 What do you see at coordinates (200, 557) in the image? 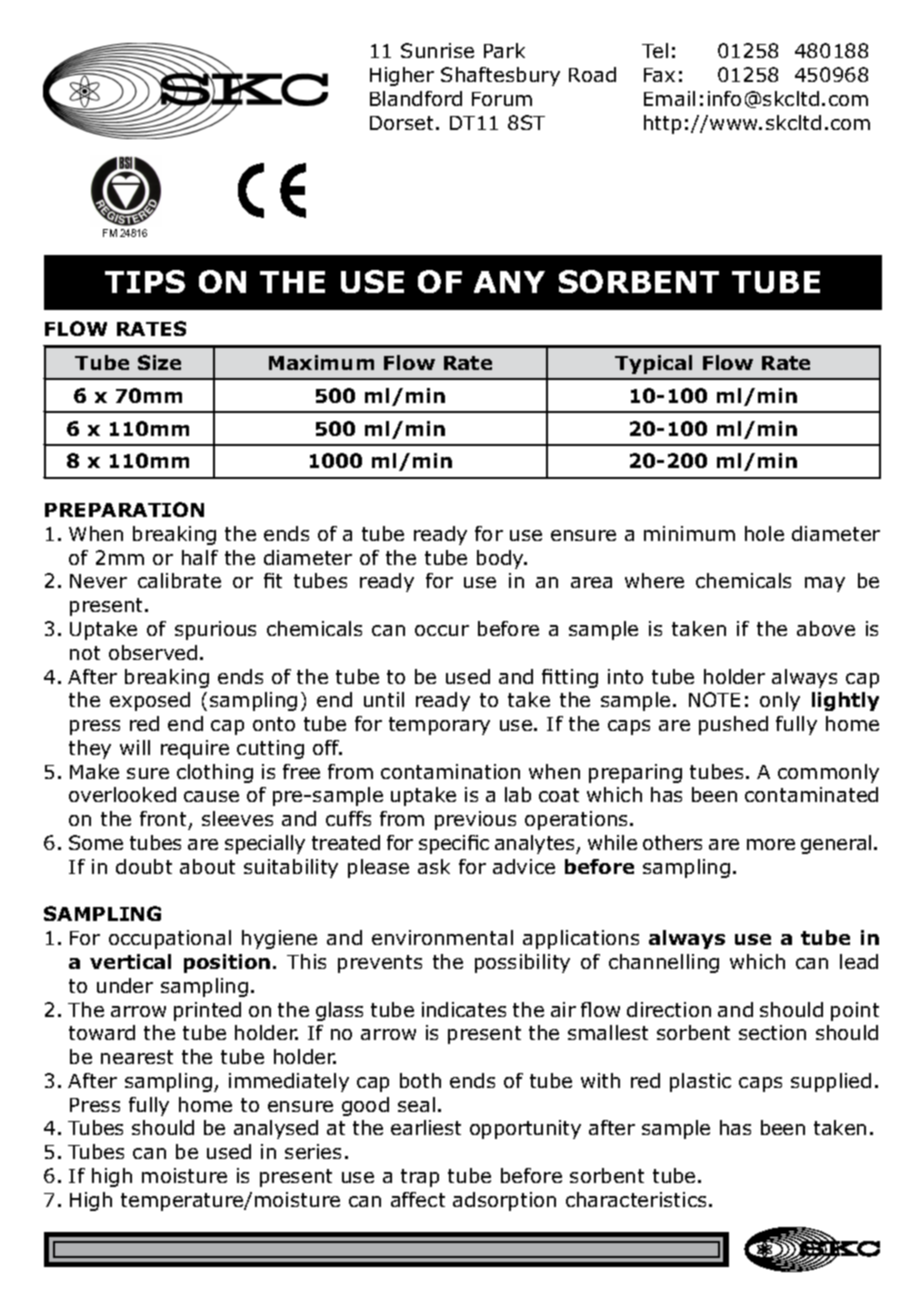
I see `half` at bounding box center [200, 557].
